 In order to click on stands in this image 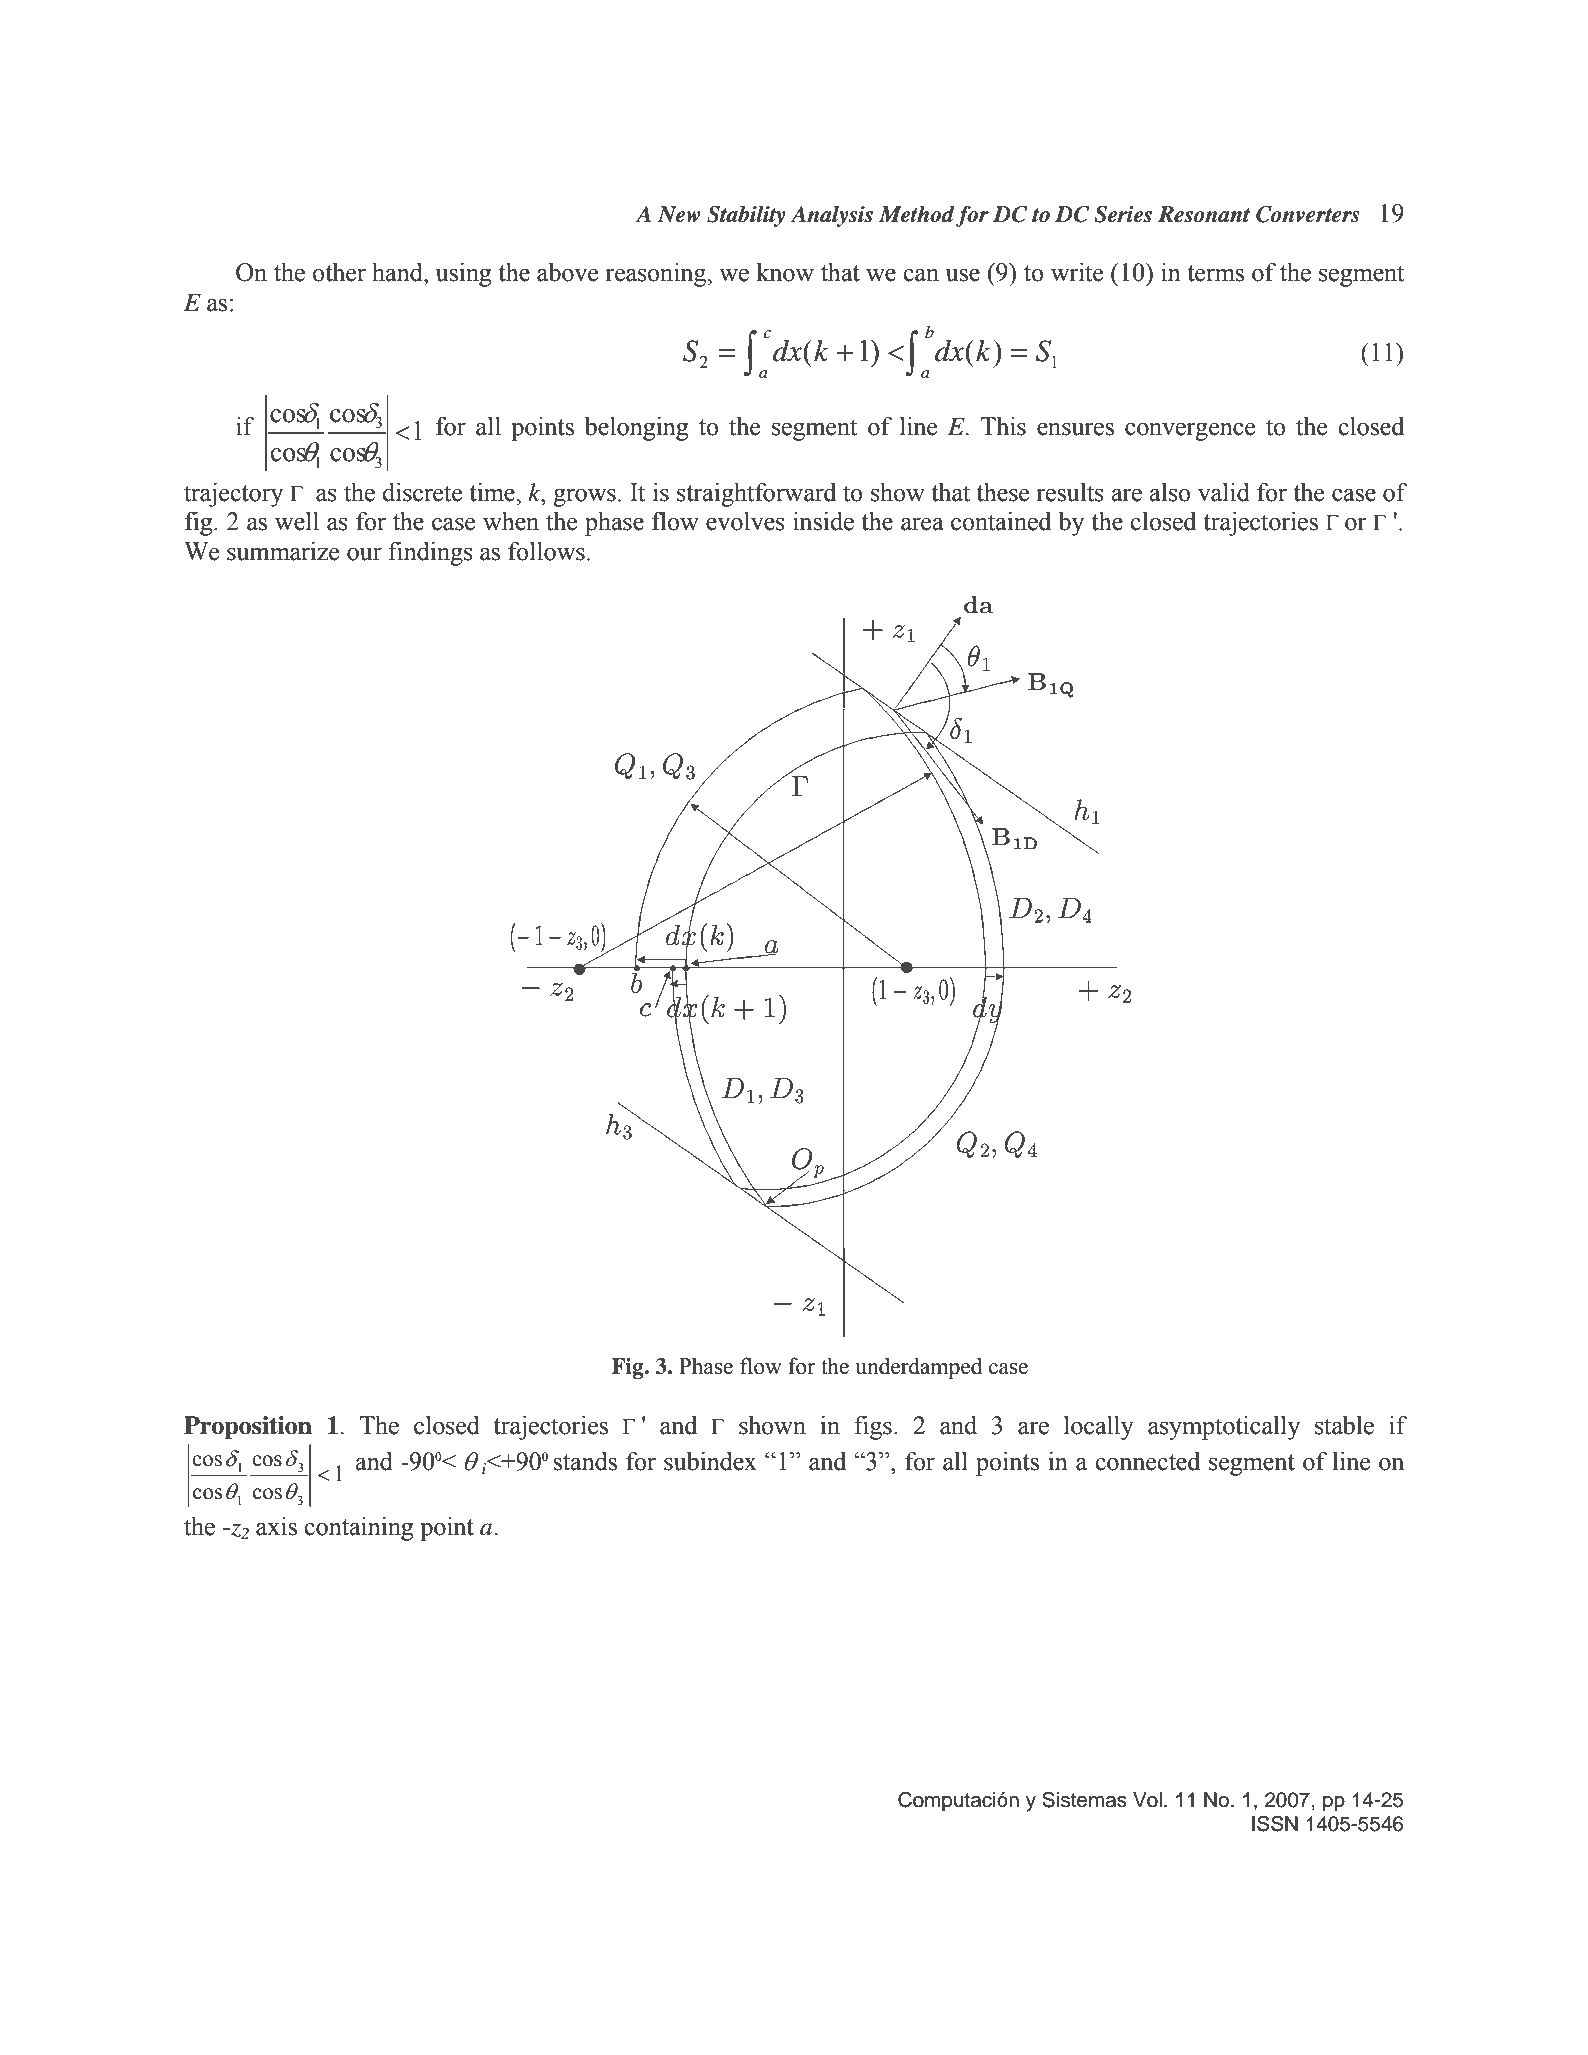, I will do `click(585, 1461)`.
